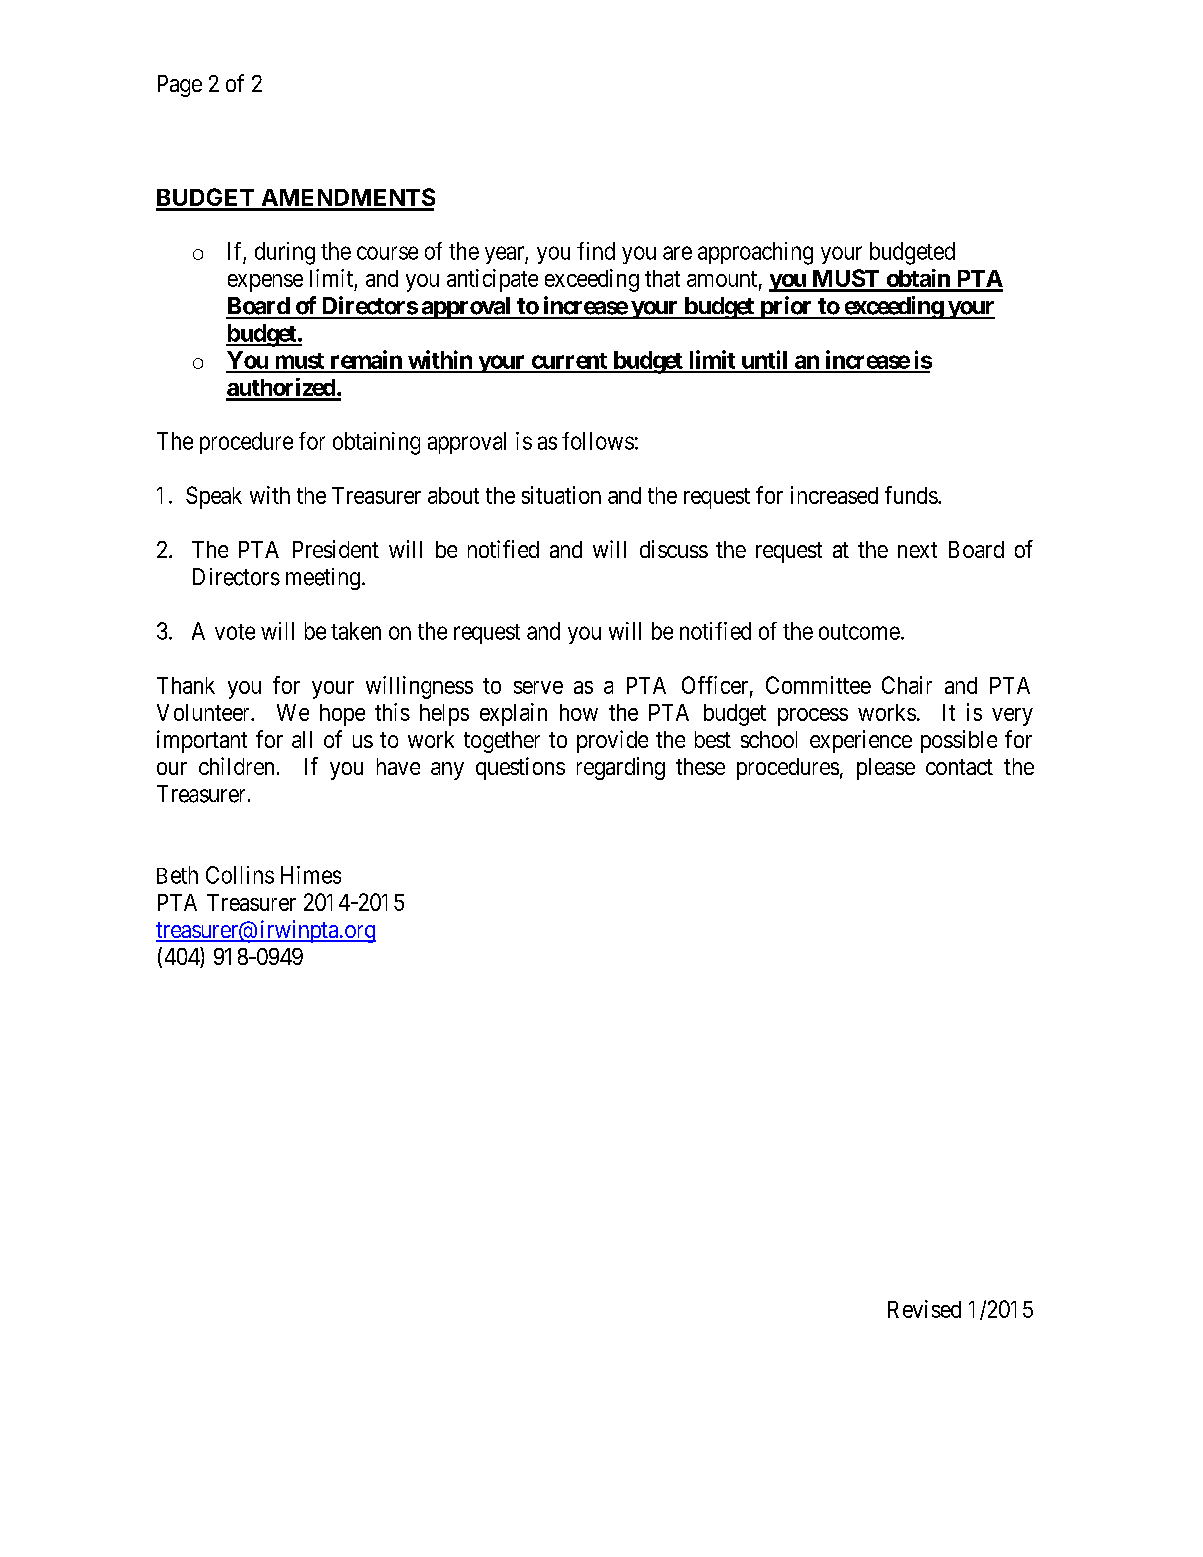 The width and height of the document is (1203, 1557). What do you see at coordinates (886, 769) in the document?
I see `please` at bounding box center [886, 769].
